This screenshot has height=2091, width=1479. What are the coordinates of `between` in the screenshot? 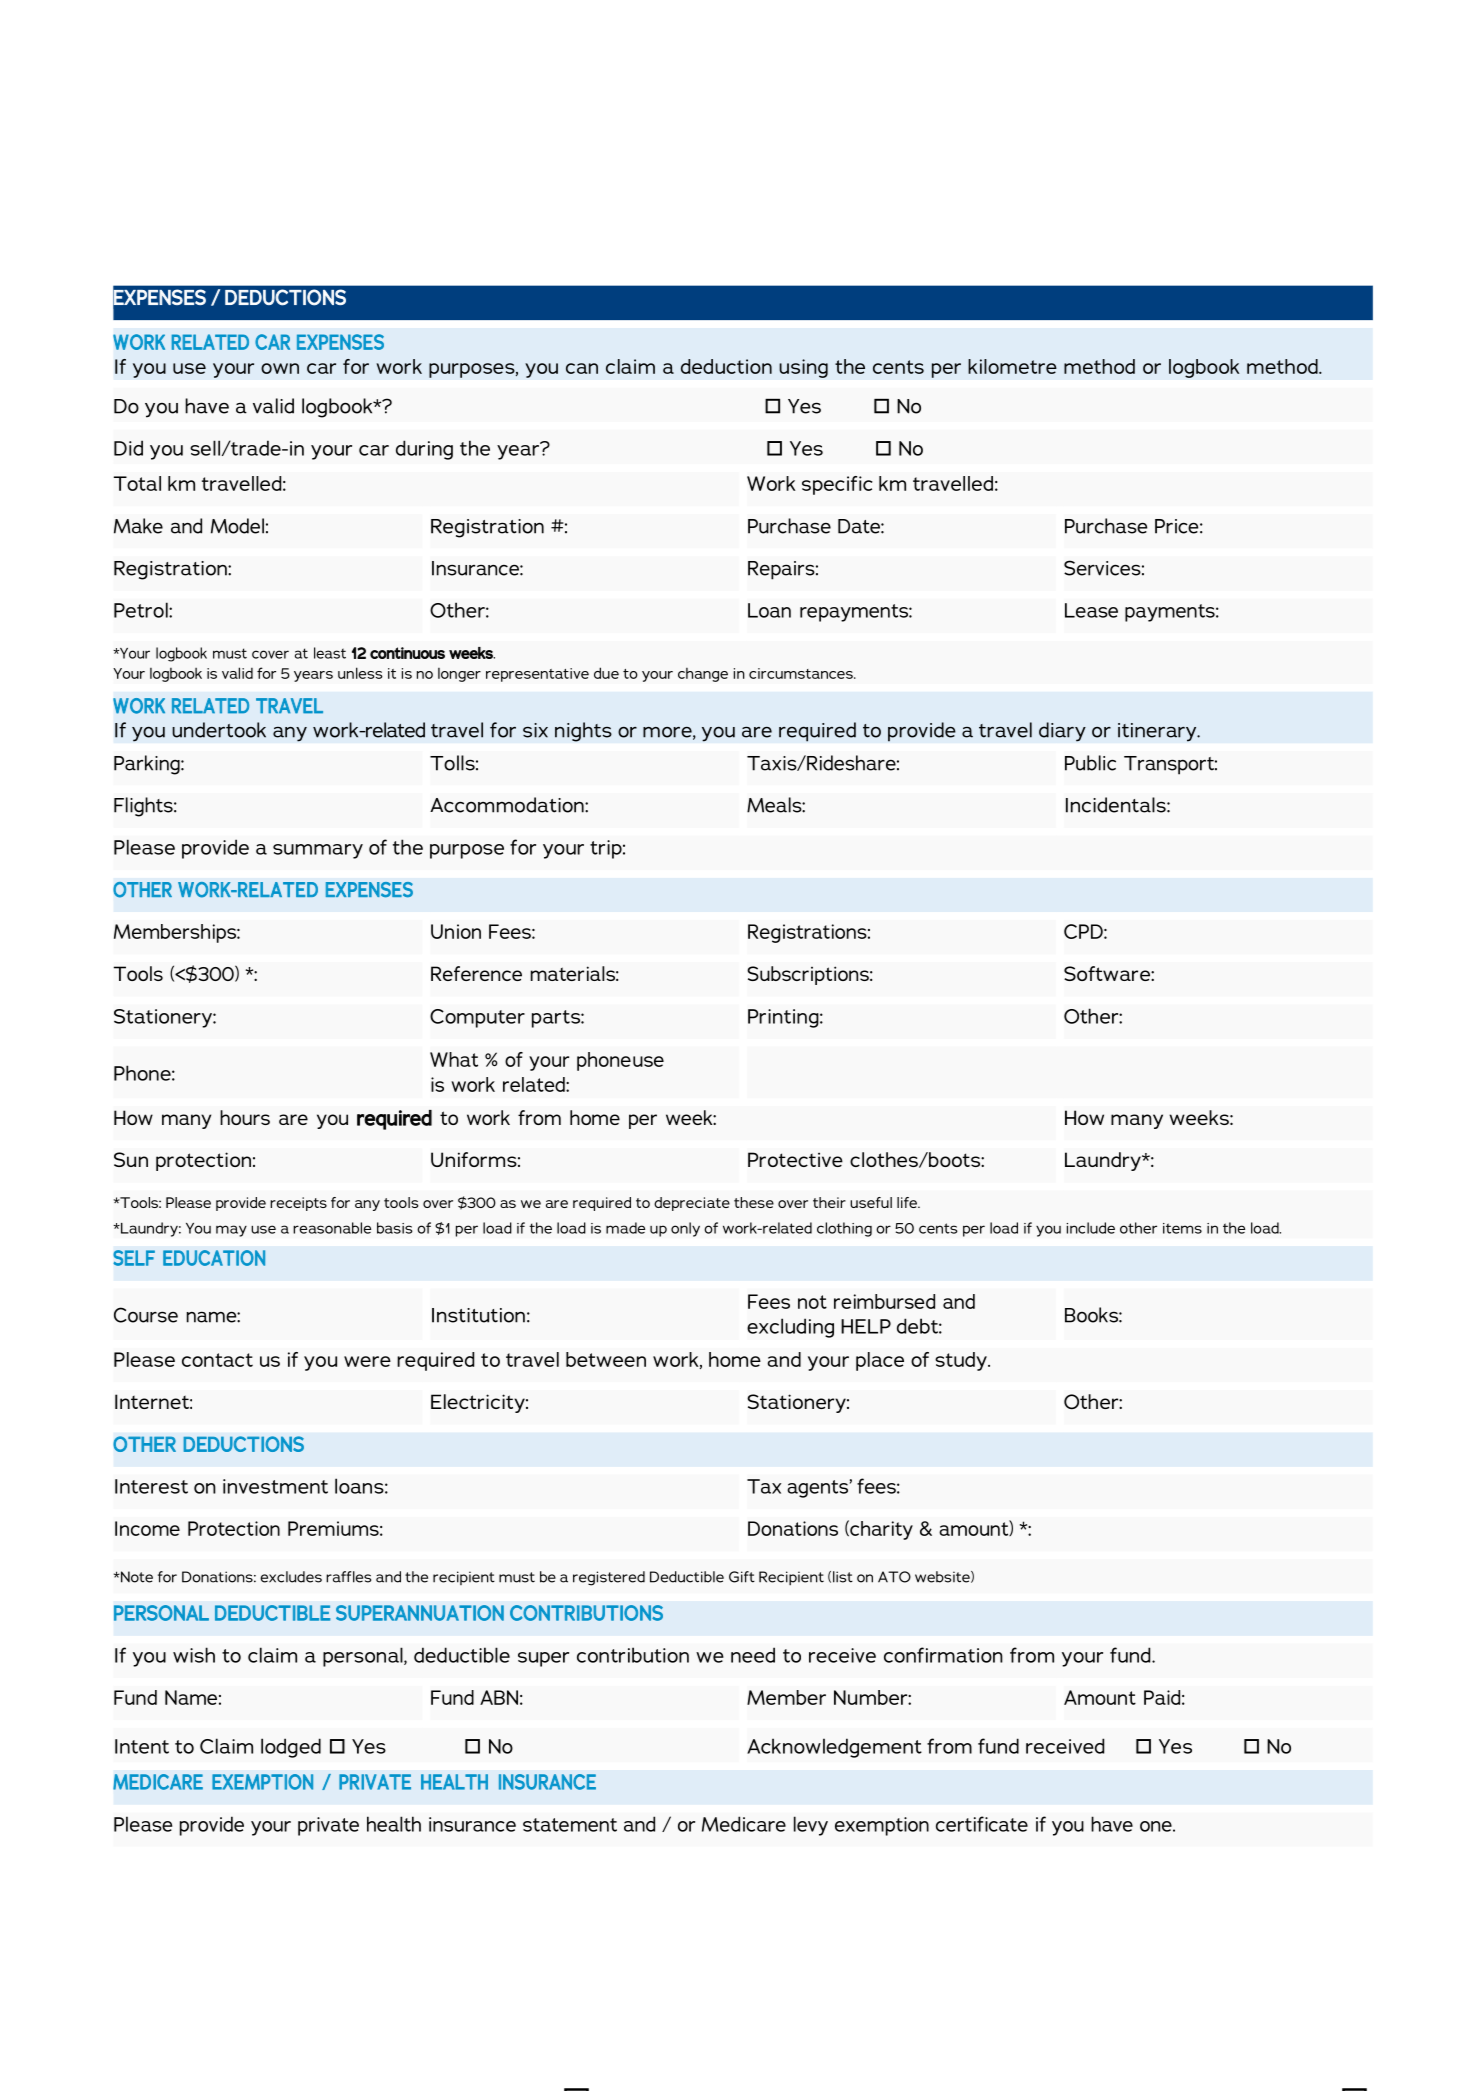 It's located at (606, 1359).
